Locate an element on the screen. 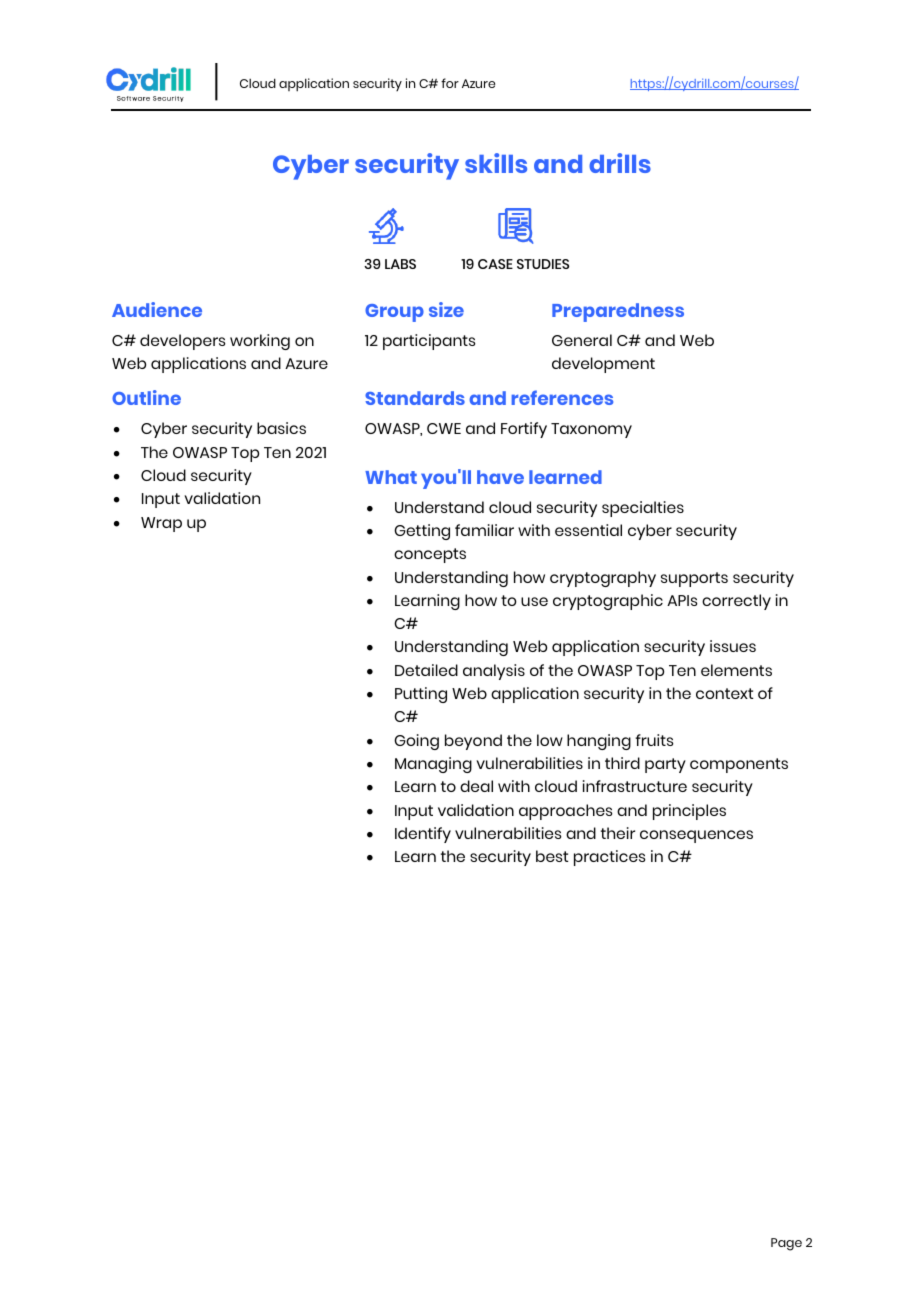  Identify is located at coordinates (423, 835).
